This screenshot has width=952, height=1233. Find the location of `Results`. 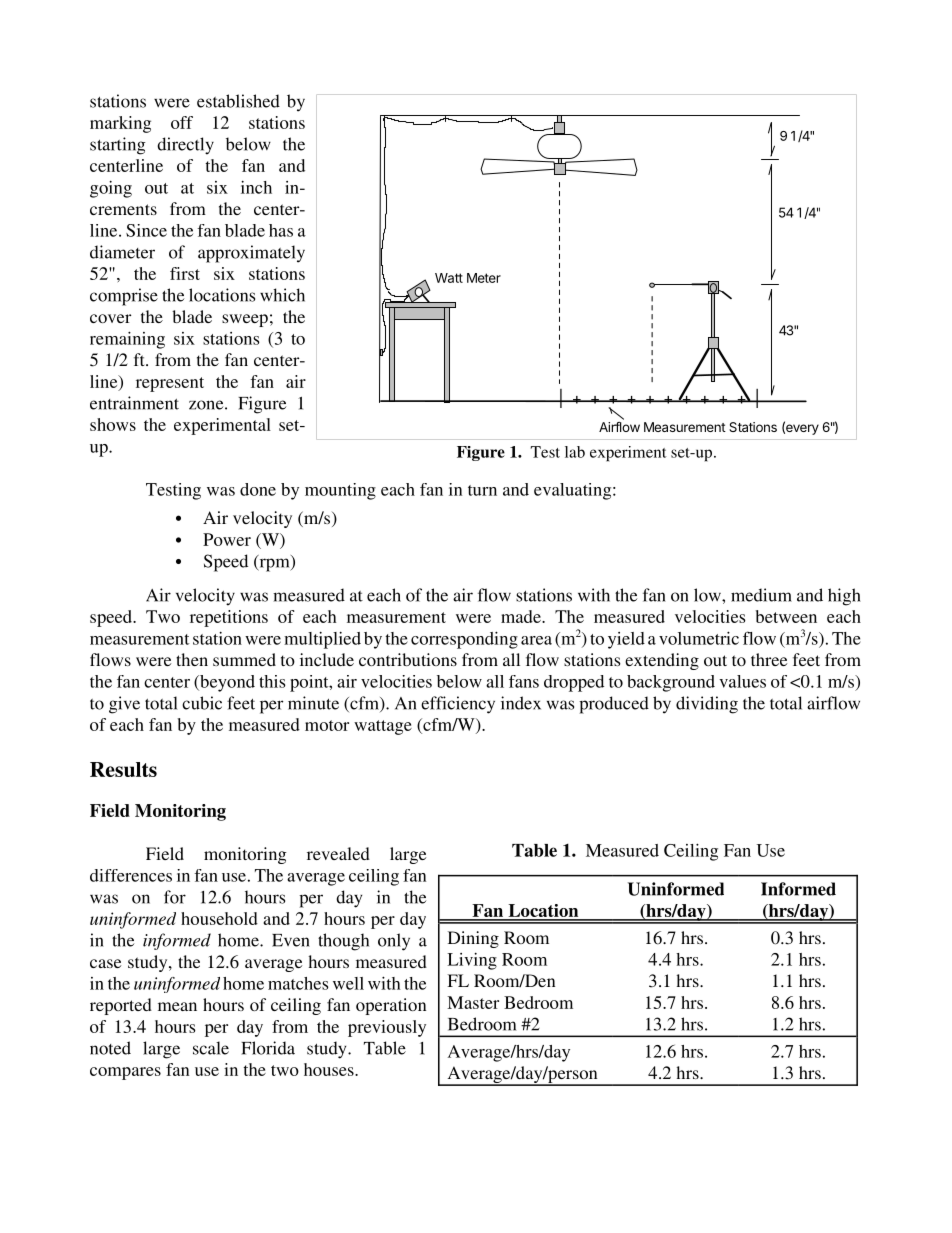

Results is located at coordinates (123, 769).
